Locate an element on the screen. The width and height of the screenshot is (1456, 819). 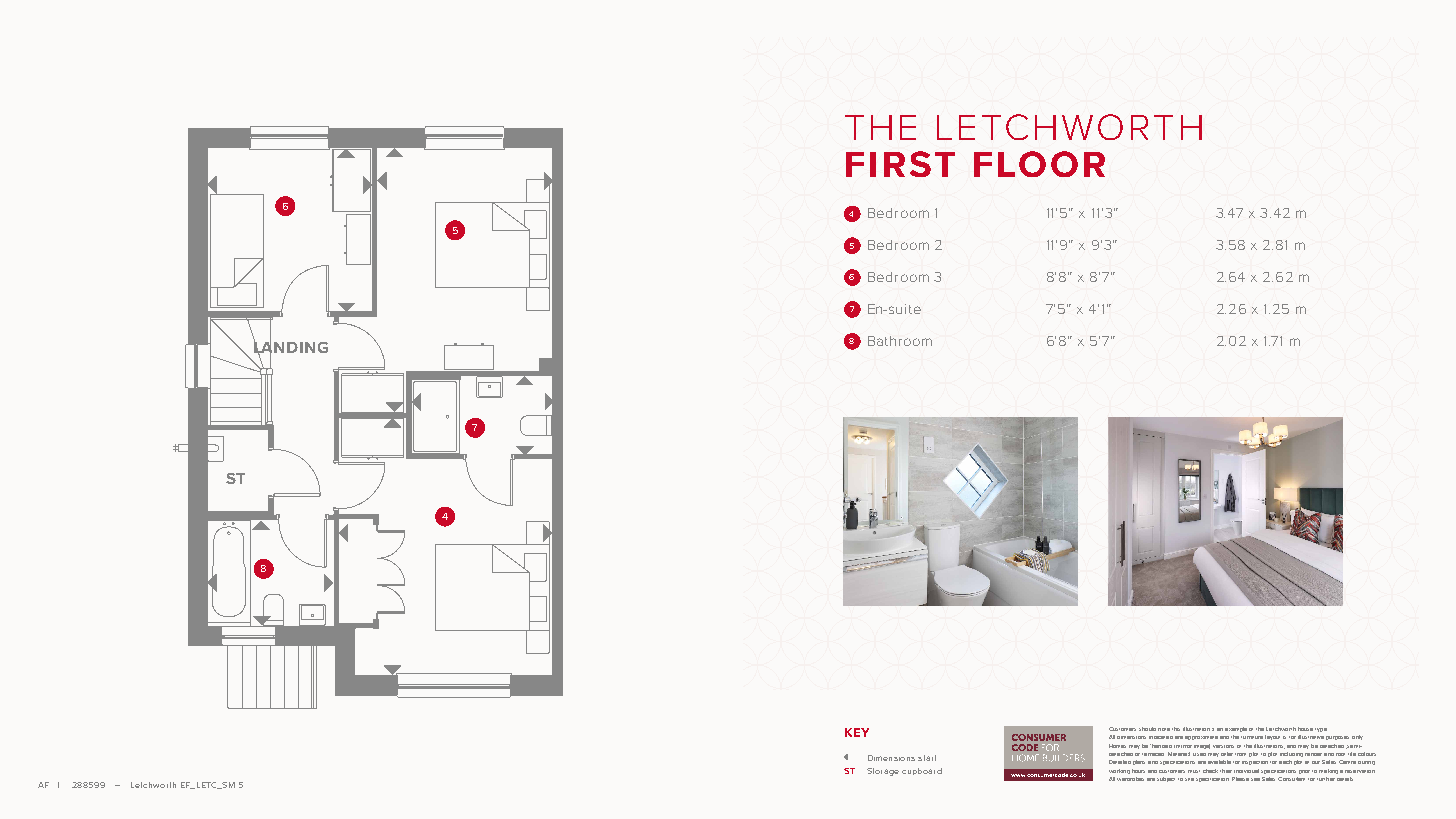
inspection is located at coordinates (1255, 763).
